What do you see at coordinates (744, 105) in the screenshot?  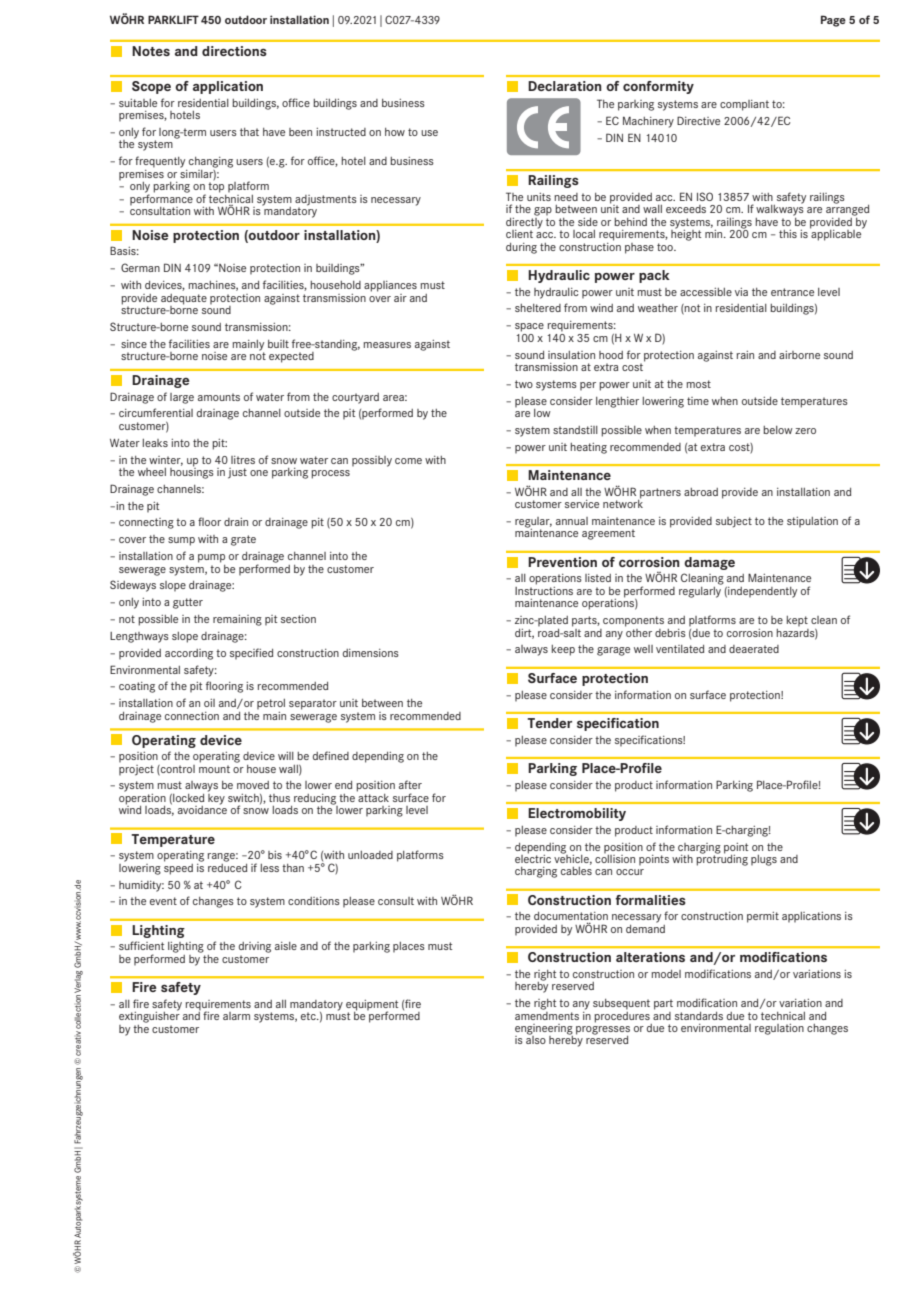 I see `compliant` at bounding box center [744, 105].
